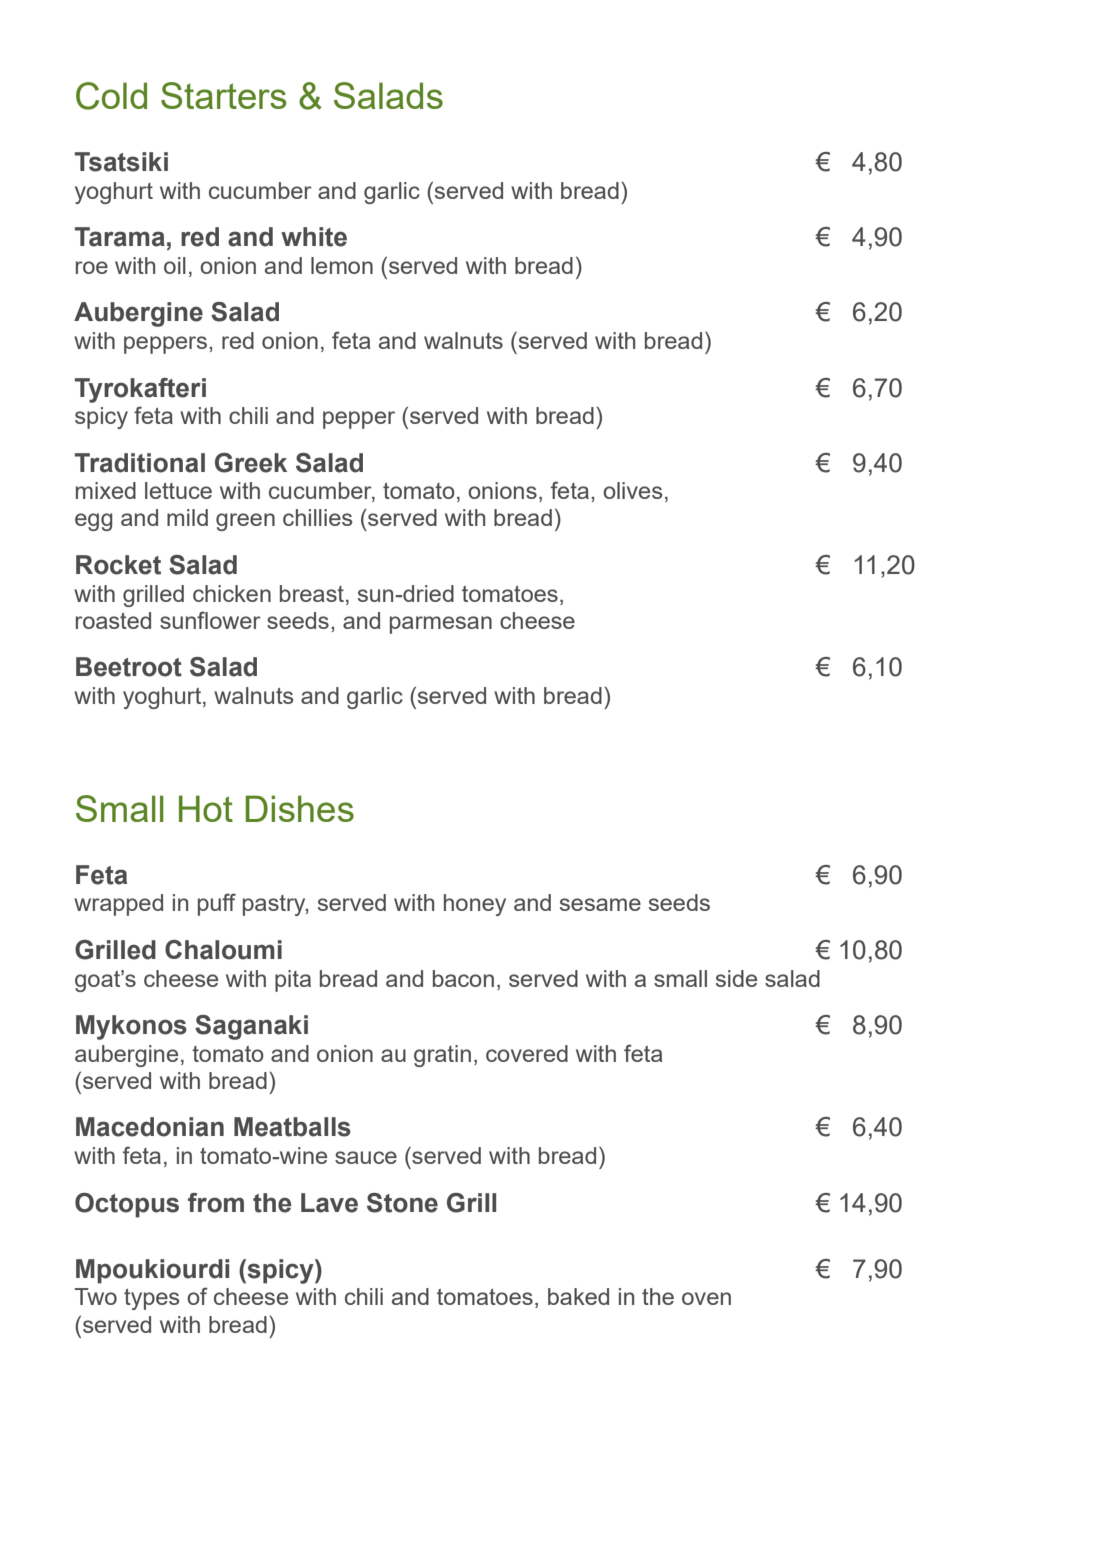 The image size is (1097, 1557). I want to click on puff, so click(217, 904).
